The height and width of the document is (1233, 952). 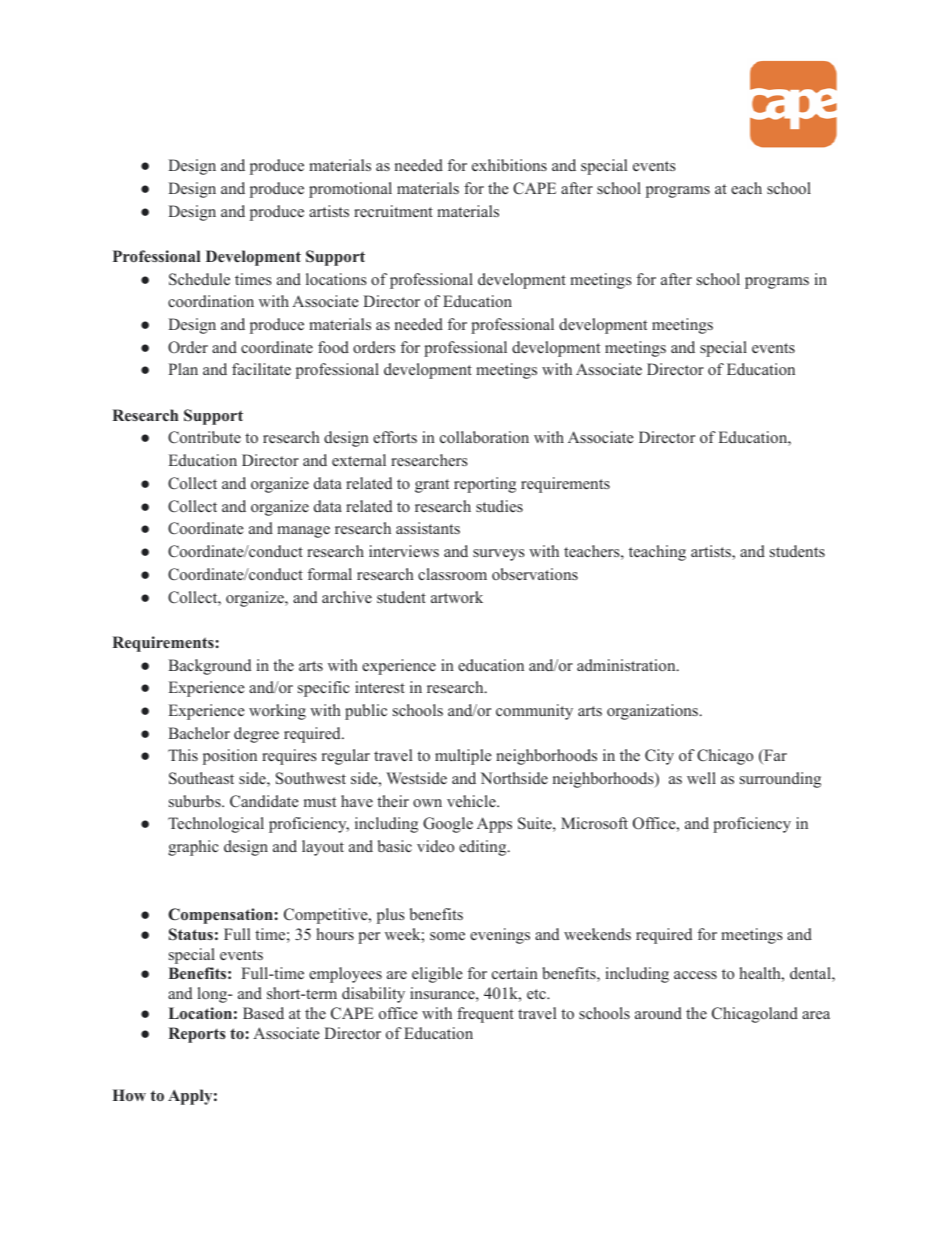 I want to click on recruitment, so click(x=393, y=211).
